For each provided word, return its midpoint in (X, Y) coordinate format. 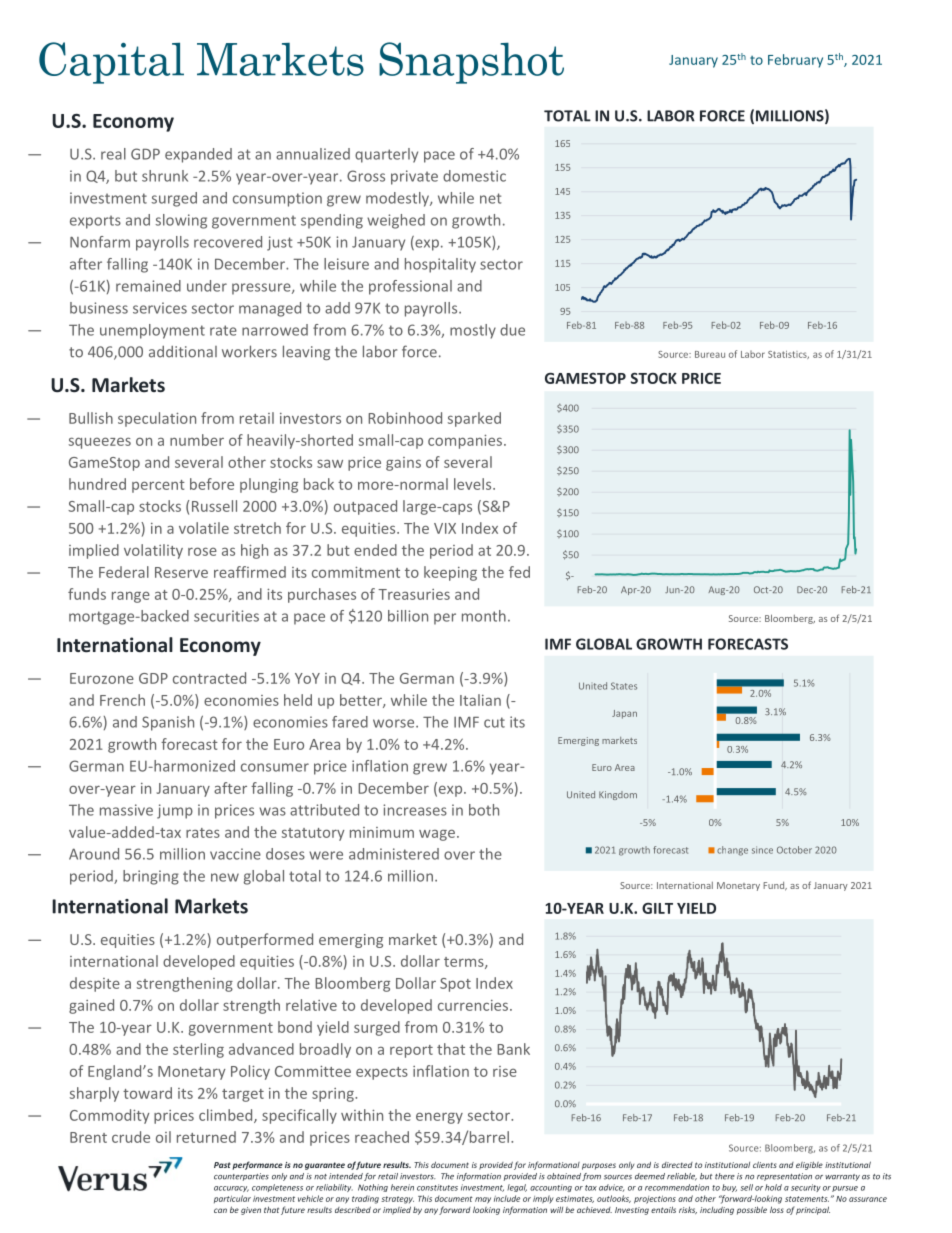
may (483, 1200)
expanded (198, 155)
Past (222, 1165)
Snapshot (471, 63)
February (795, 61)
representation (784, 1177)
